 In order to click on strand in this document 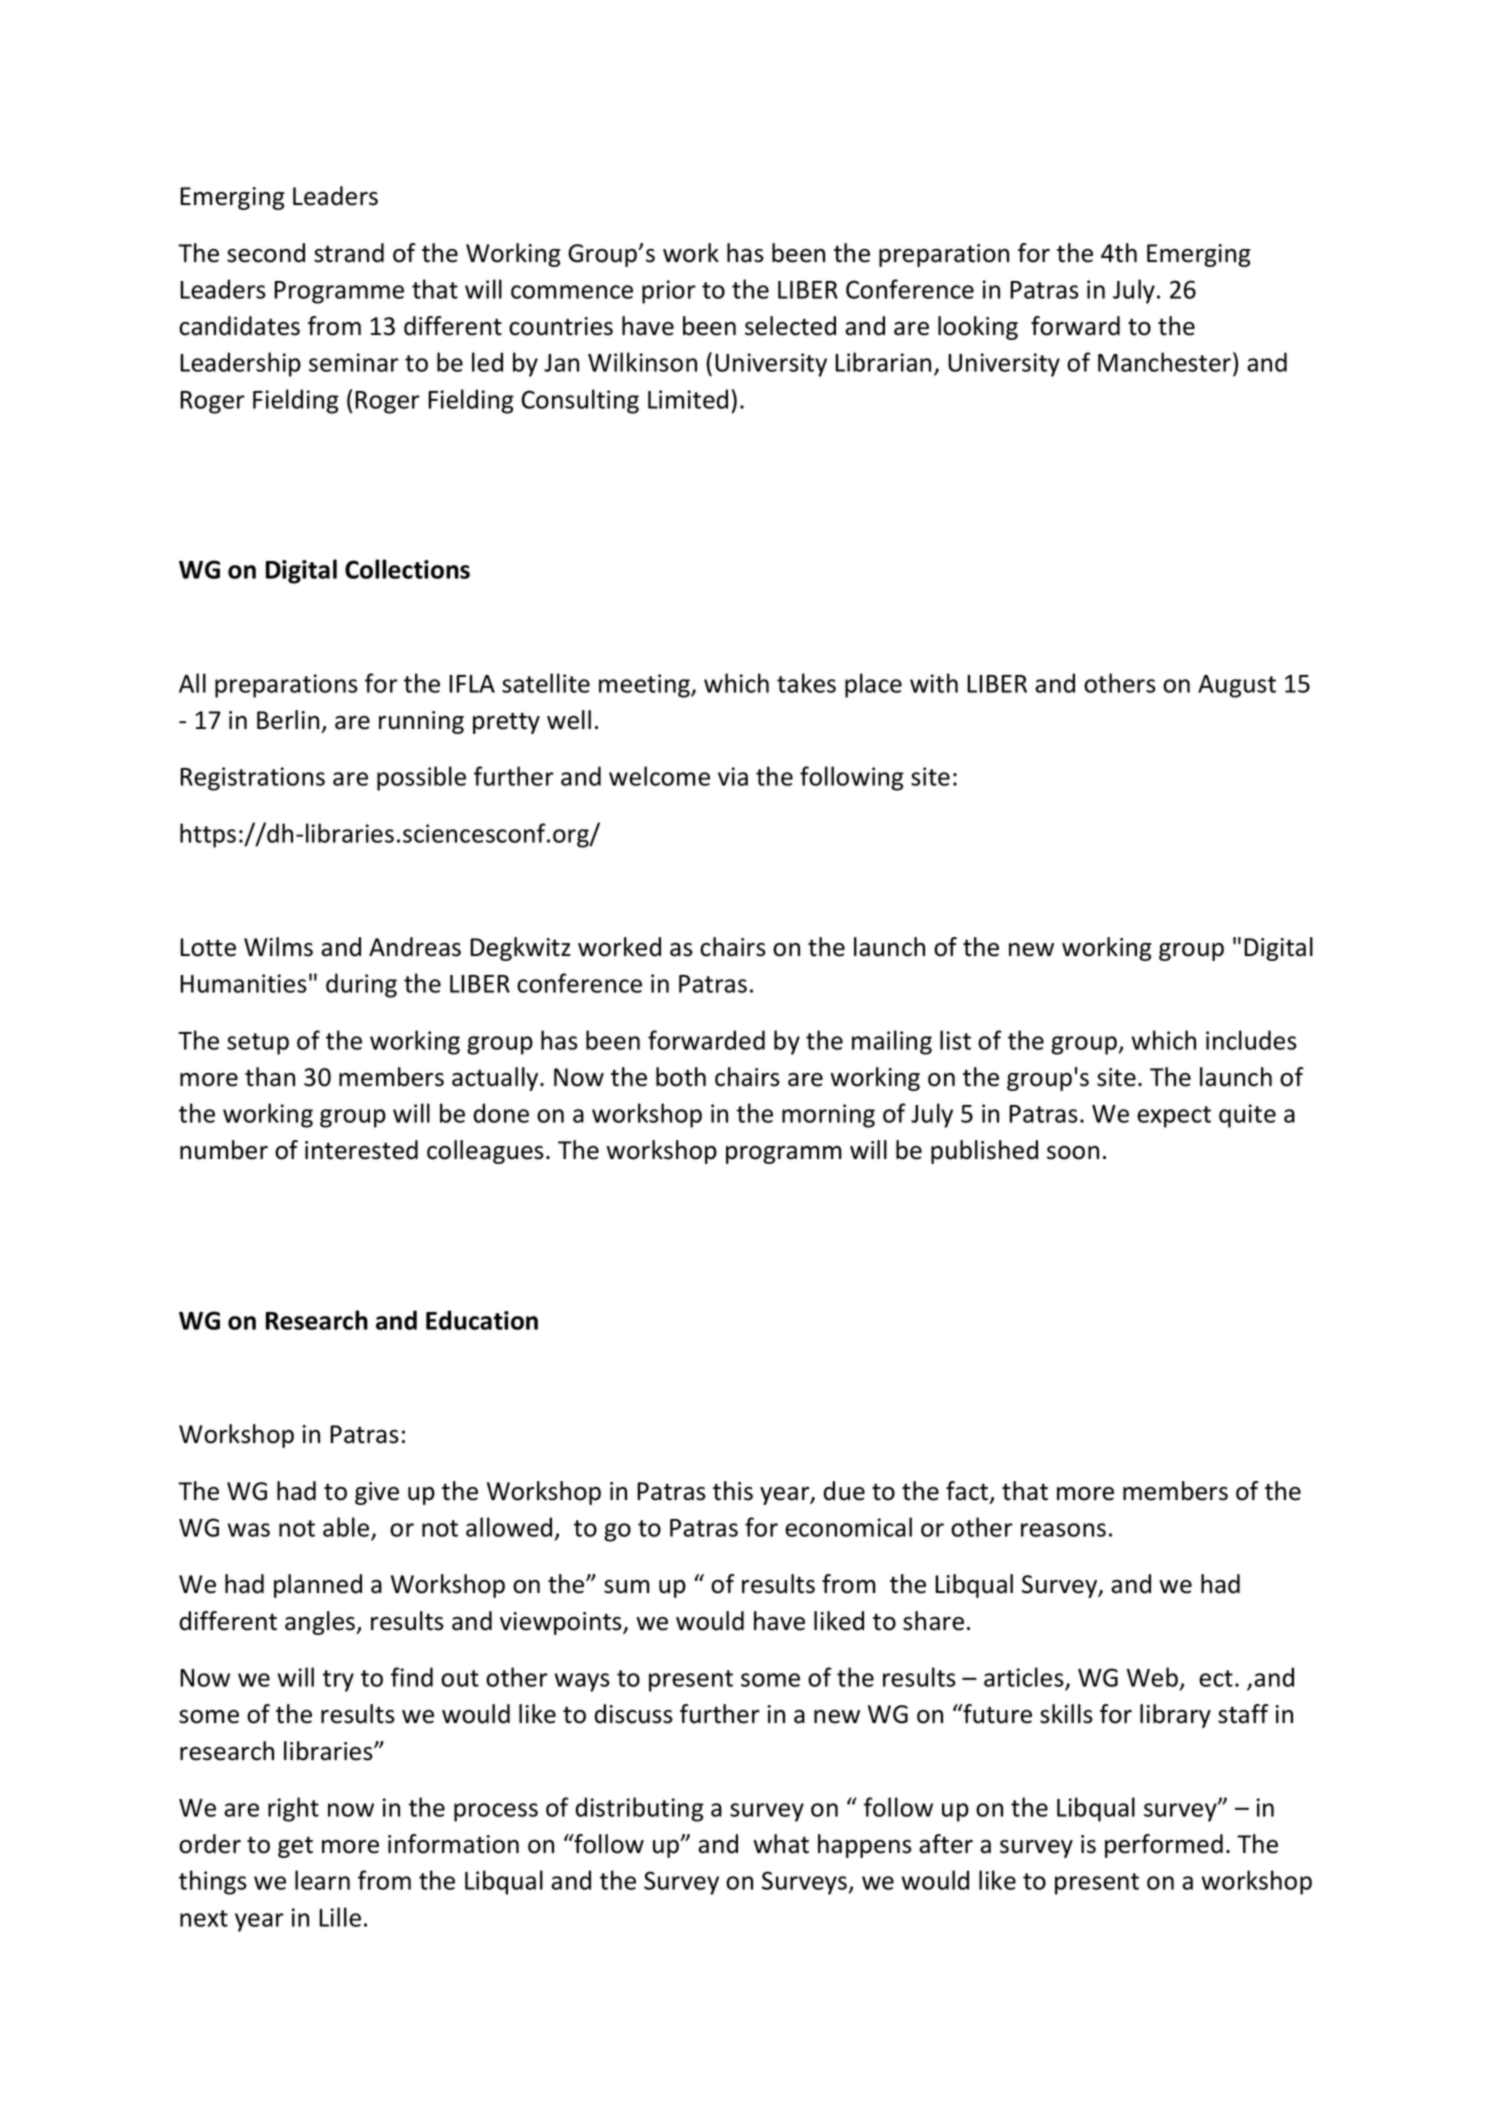, I will do `click(349, 253)`.
